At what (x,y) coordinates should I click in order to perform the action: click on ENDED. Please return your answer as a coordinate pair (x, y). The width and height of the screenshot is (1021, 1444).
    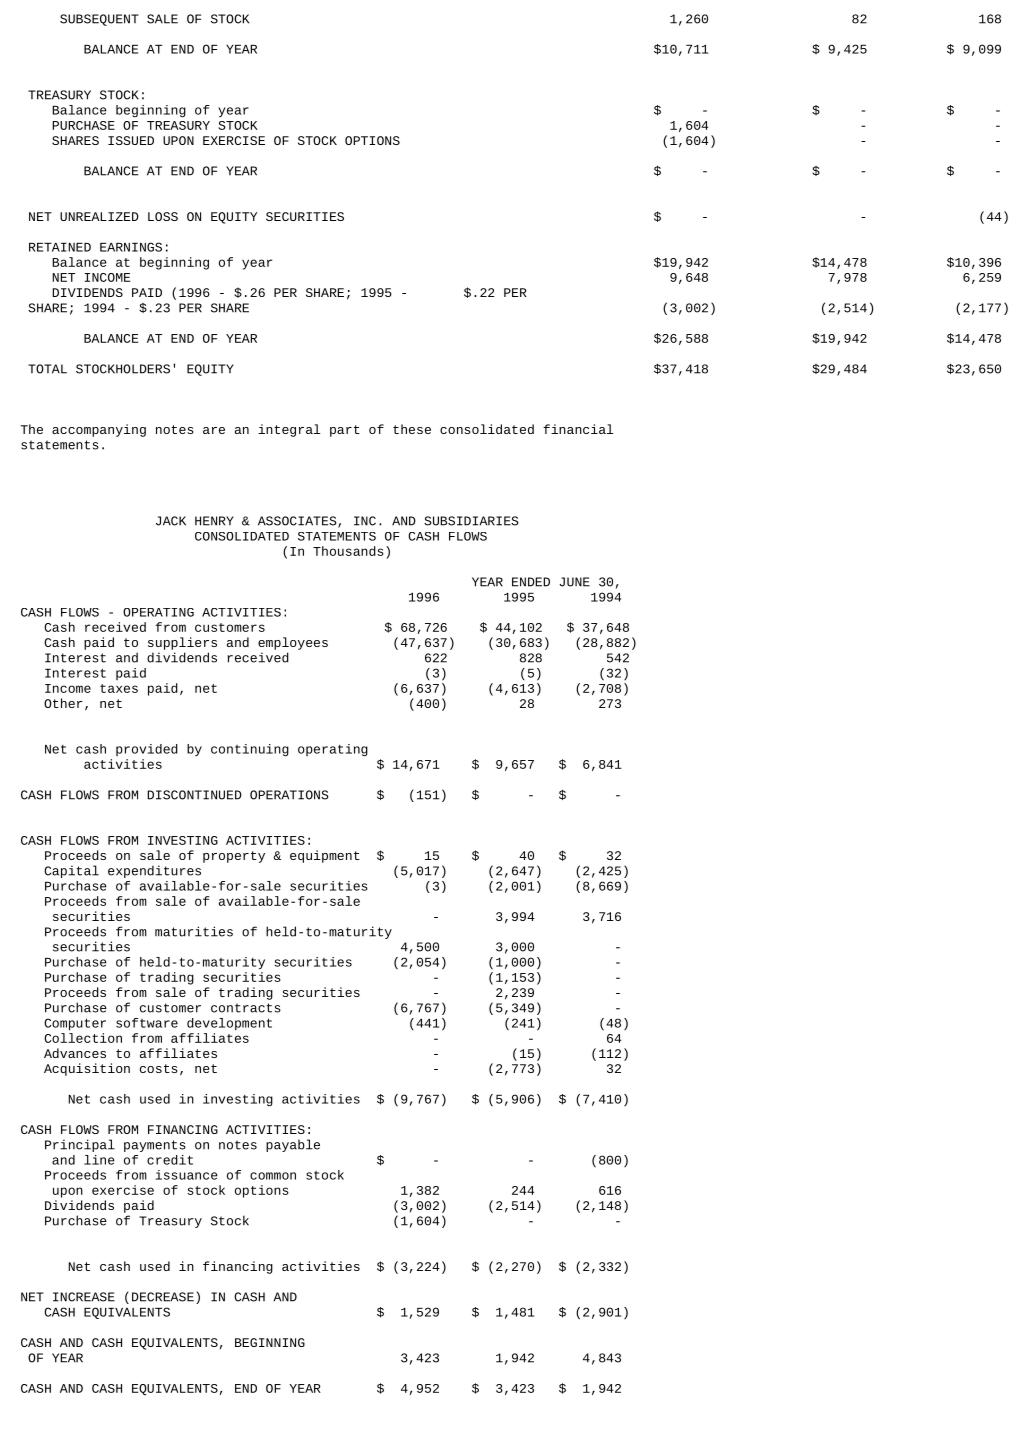
    Looking at the image, I should click on (531, 582).
